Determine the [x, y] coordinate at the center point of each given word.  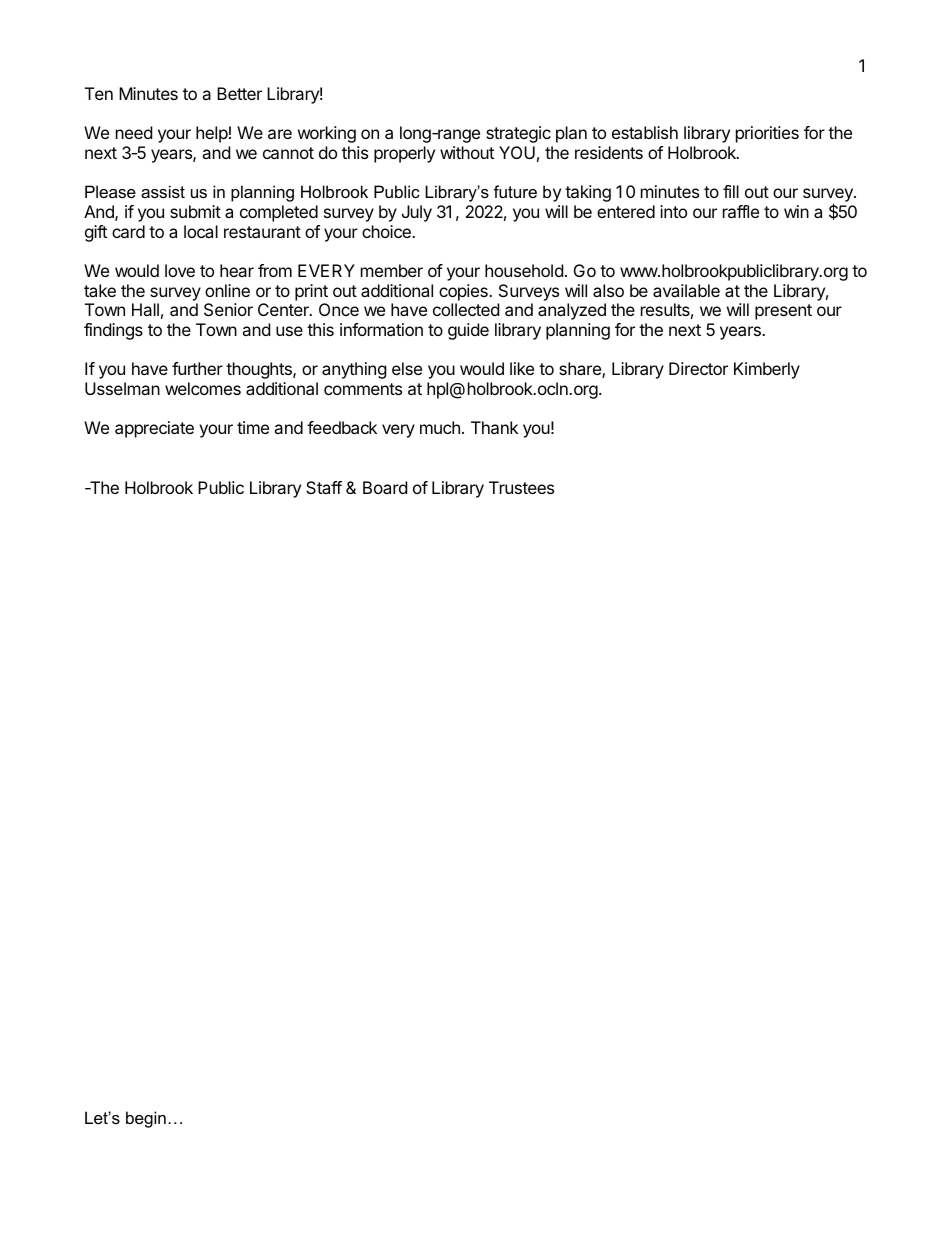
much [440, 427]
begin [146, 1119]
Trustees [521, 487]
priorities [767, 134]
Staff [324, 487]
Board [385, 487]
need [134, 132]
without [467, 152]
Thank [494, 427]
